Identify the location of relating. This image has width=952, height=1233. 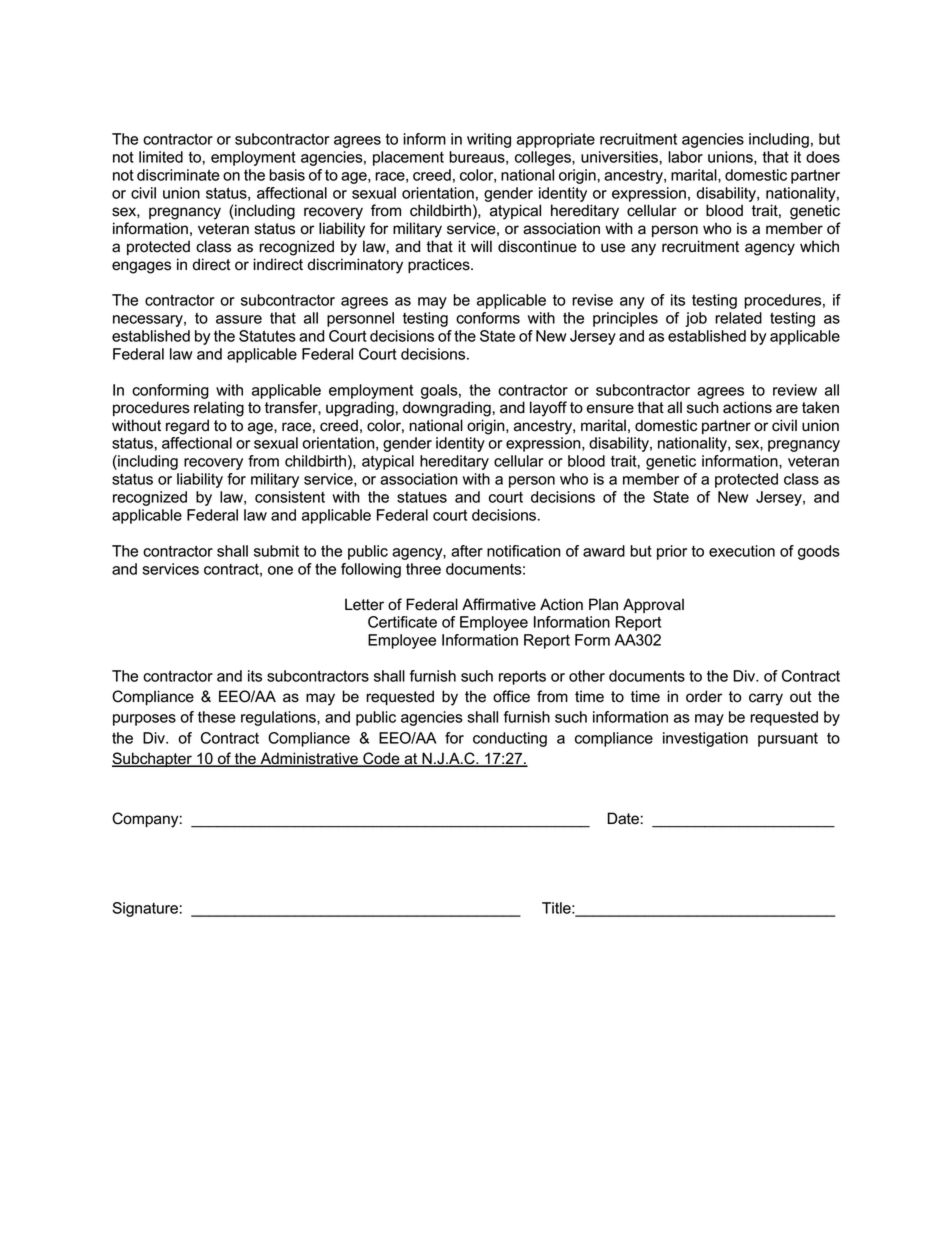
(219, 409).
